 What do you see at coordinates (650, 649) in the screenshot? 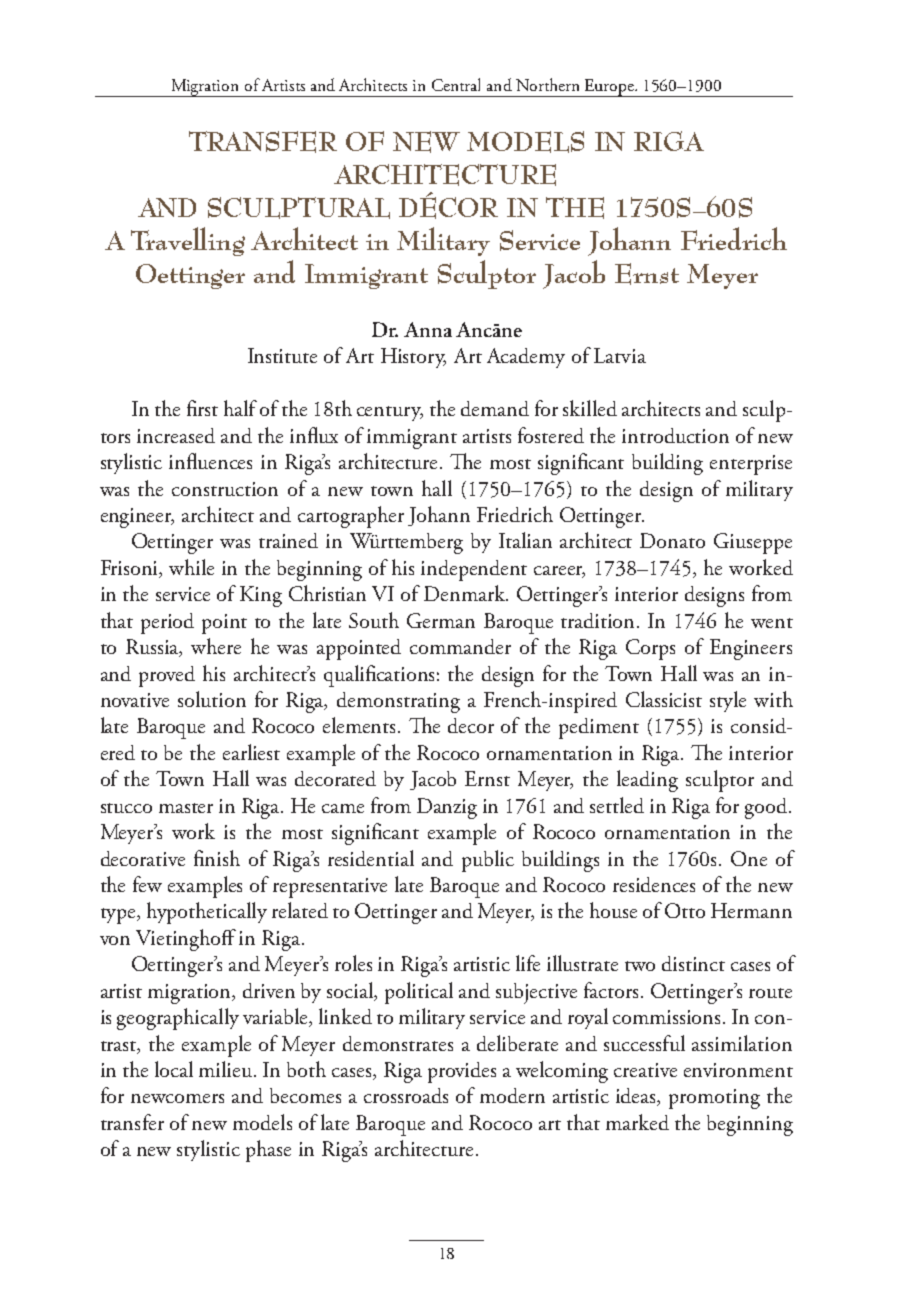
I see `Corps` at bounding box center [650, 649].
